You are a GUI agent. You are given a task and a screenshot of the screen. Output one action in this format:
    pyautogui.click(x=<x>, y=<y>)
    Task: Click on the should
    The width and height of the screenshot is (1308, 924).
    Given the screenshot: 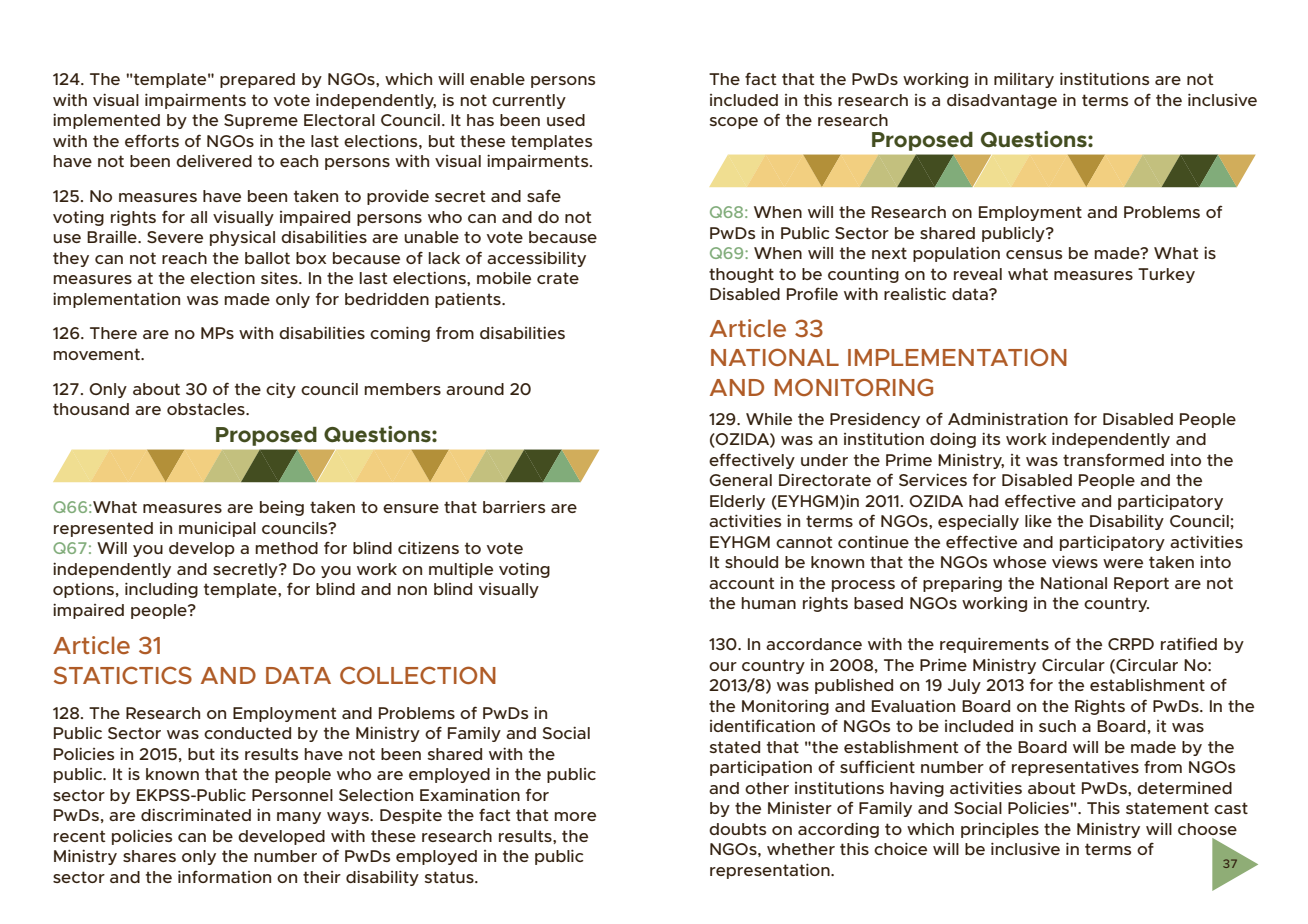 What is the action you would take?
    pyautogui.click(x=751, y=562)
